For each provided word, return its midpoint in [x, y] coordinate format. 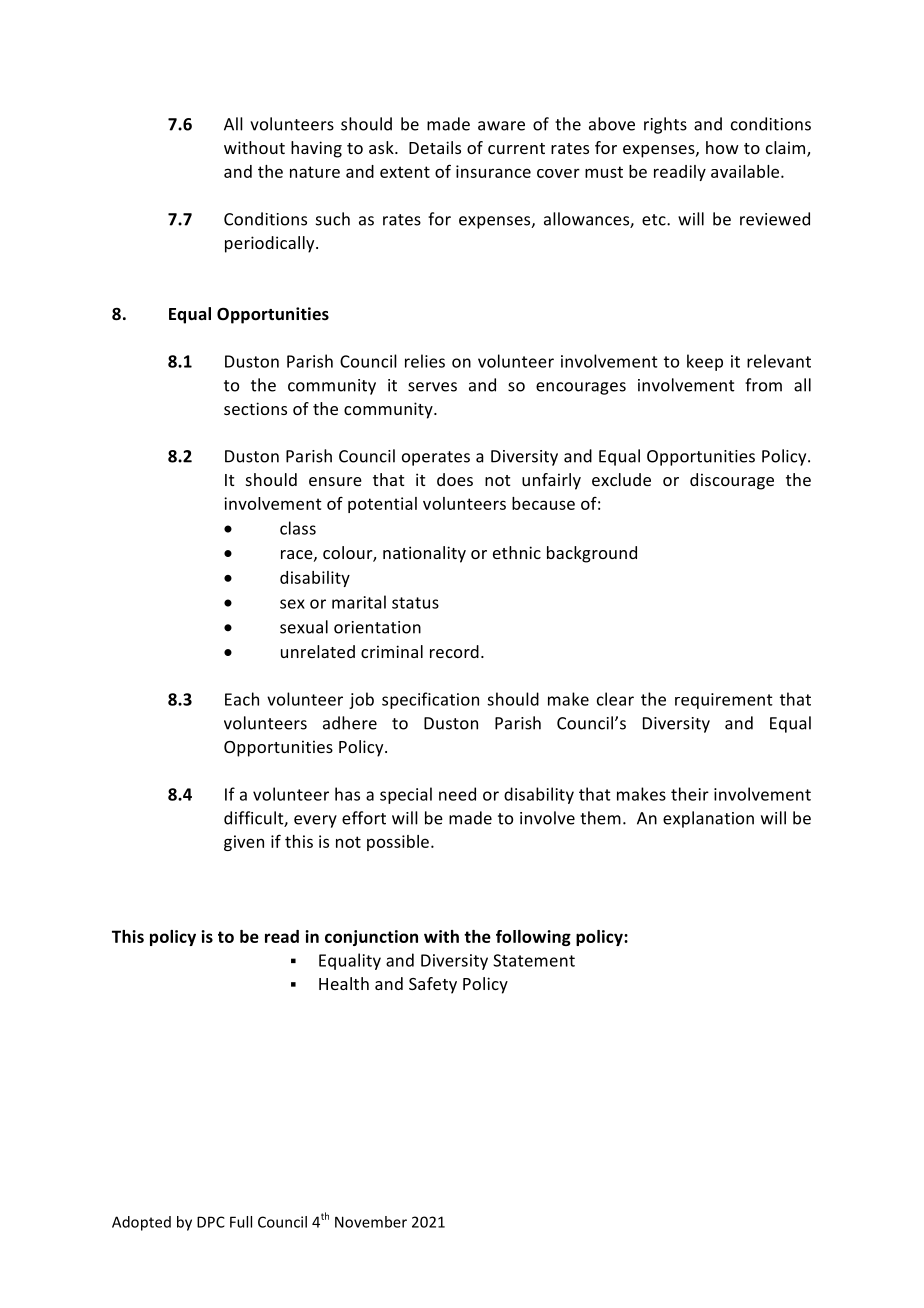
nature [315, 172]
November [371, 1222]
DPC [211, 1222]
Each [242, 699]
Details [435, 147]
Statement [534, 960]
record [454, 651]
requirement [724, 701]
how [722, 147]
